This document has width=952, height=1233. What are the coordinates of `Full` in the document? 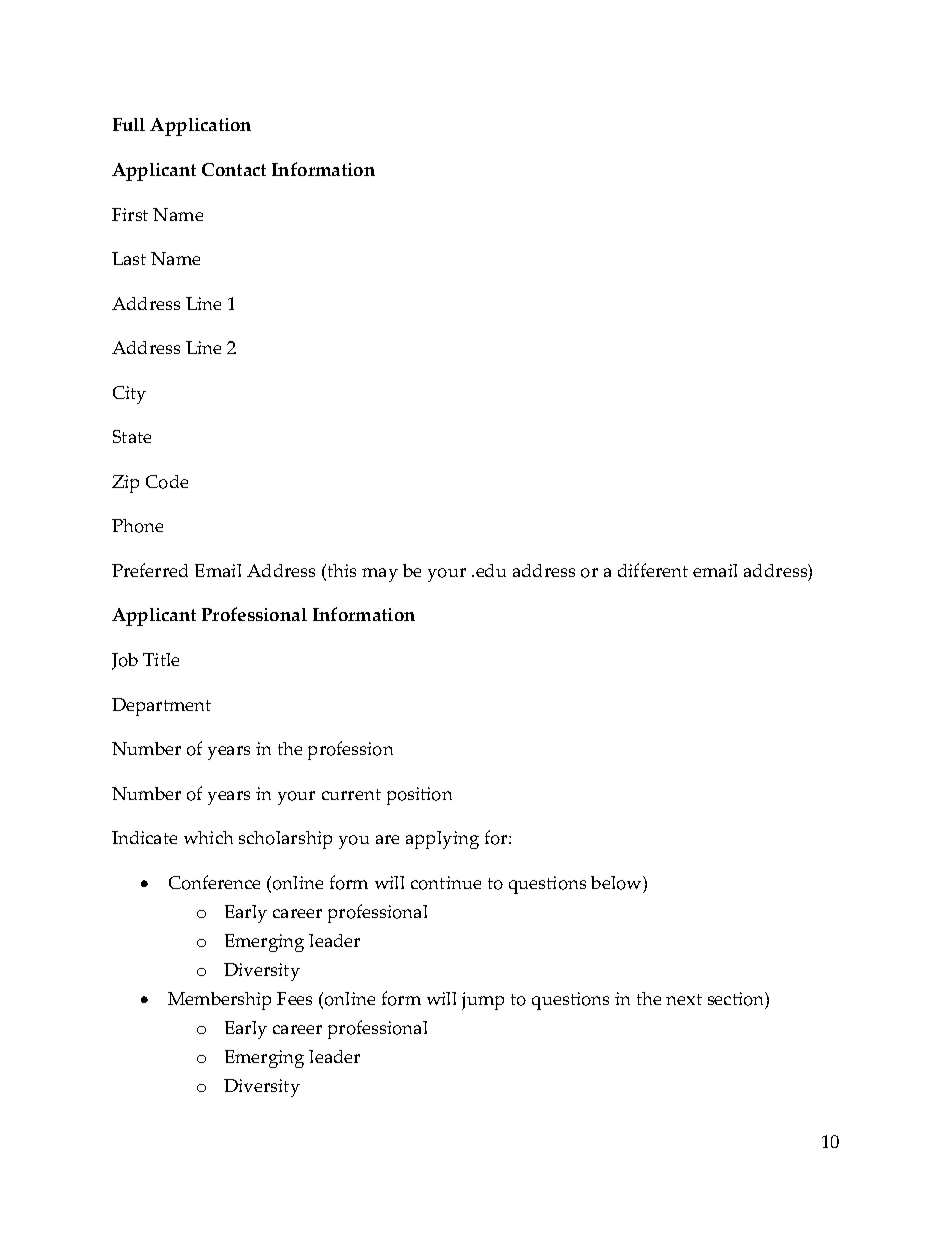 It's located at (129, 124).
